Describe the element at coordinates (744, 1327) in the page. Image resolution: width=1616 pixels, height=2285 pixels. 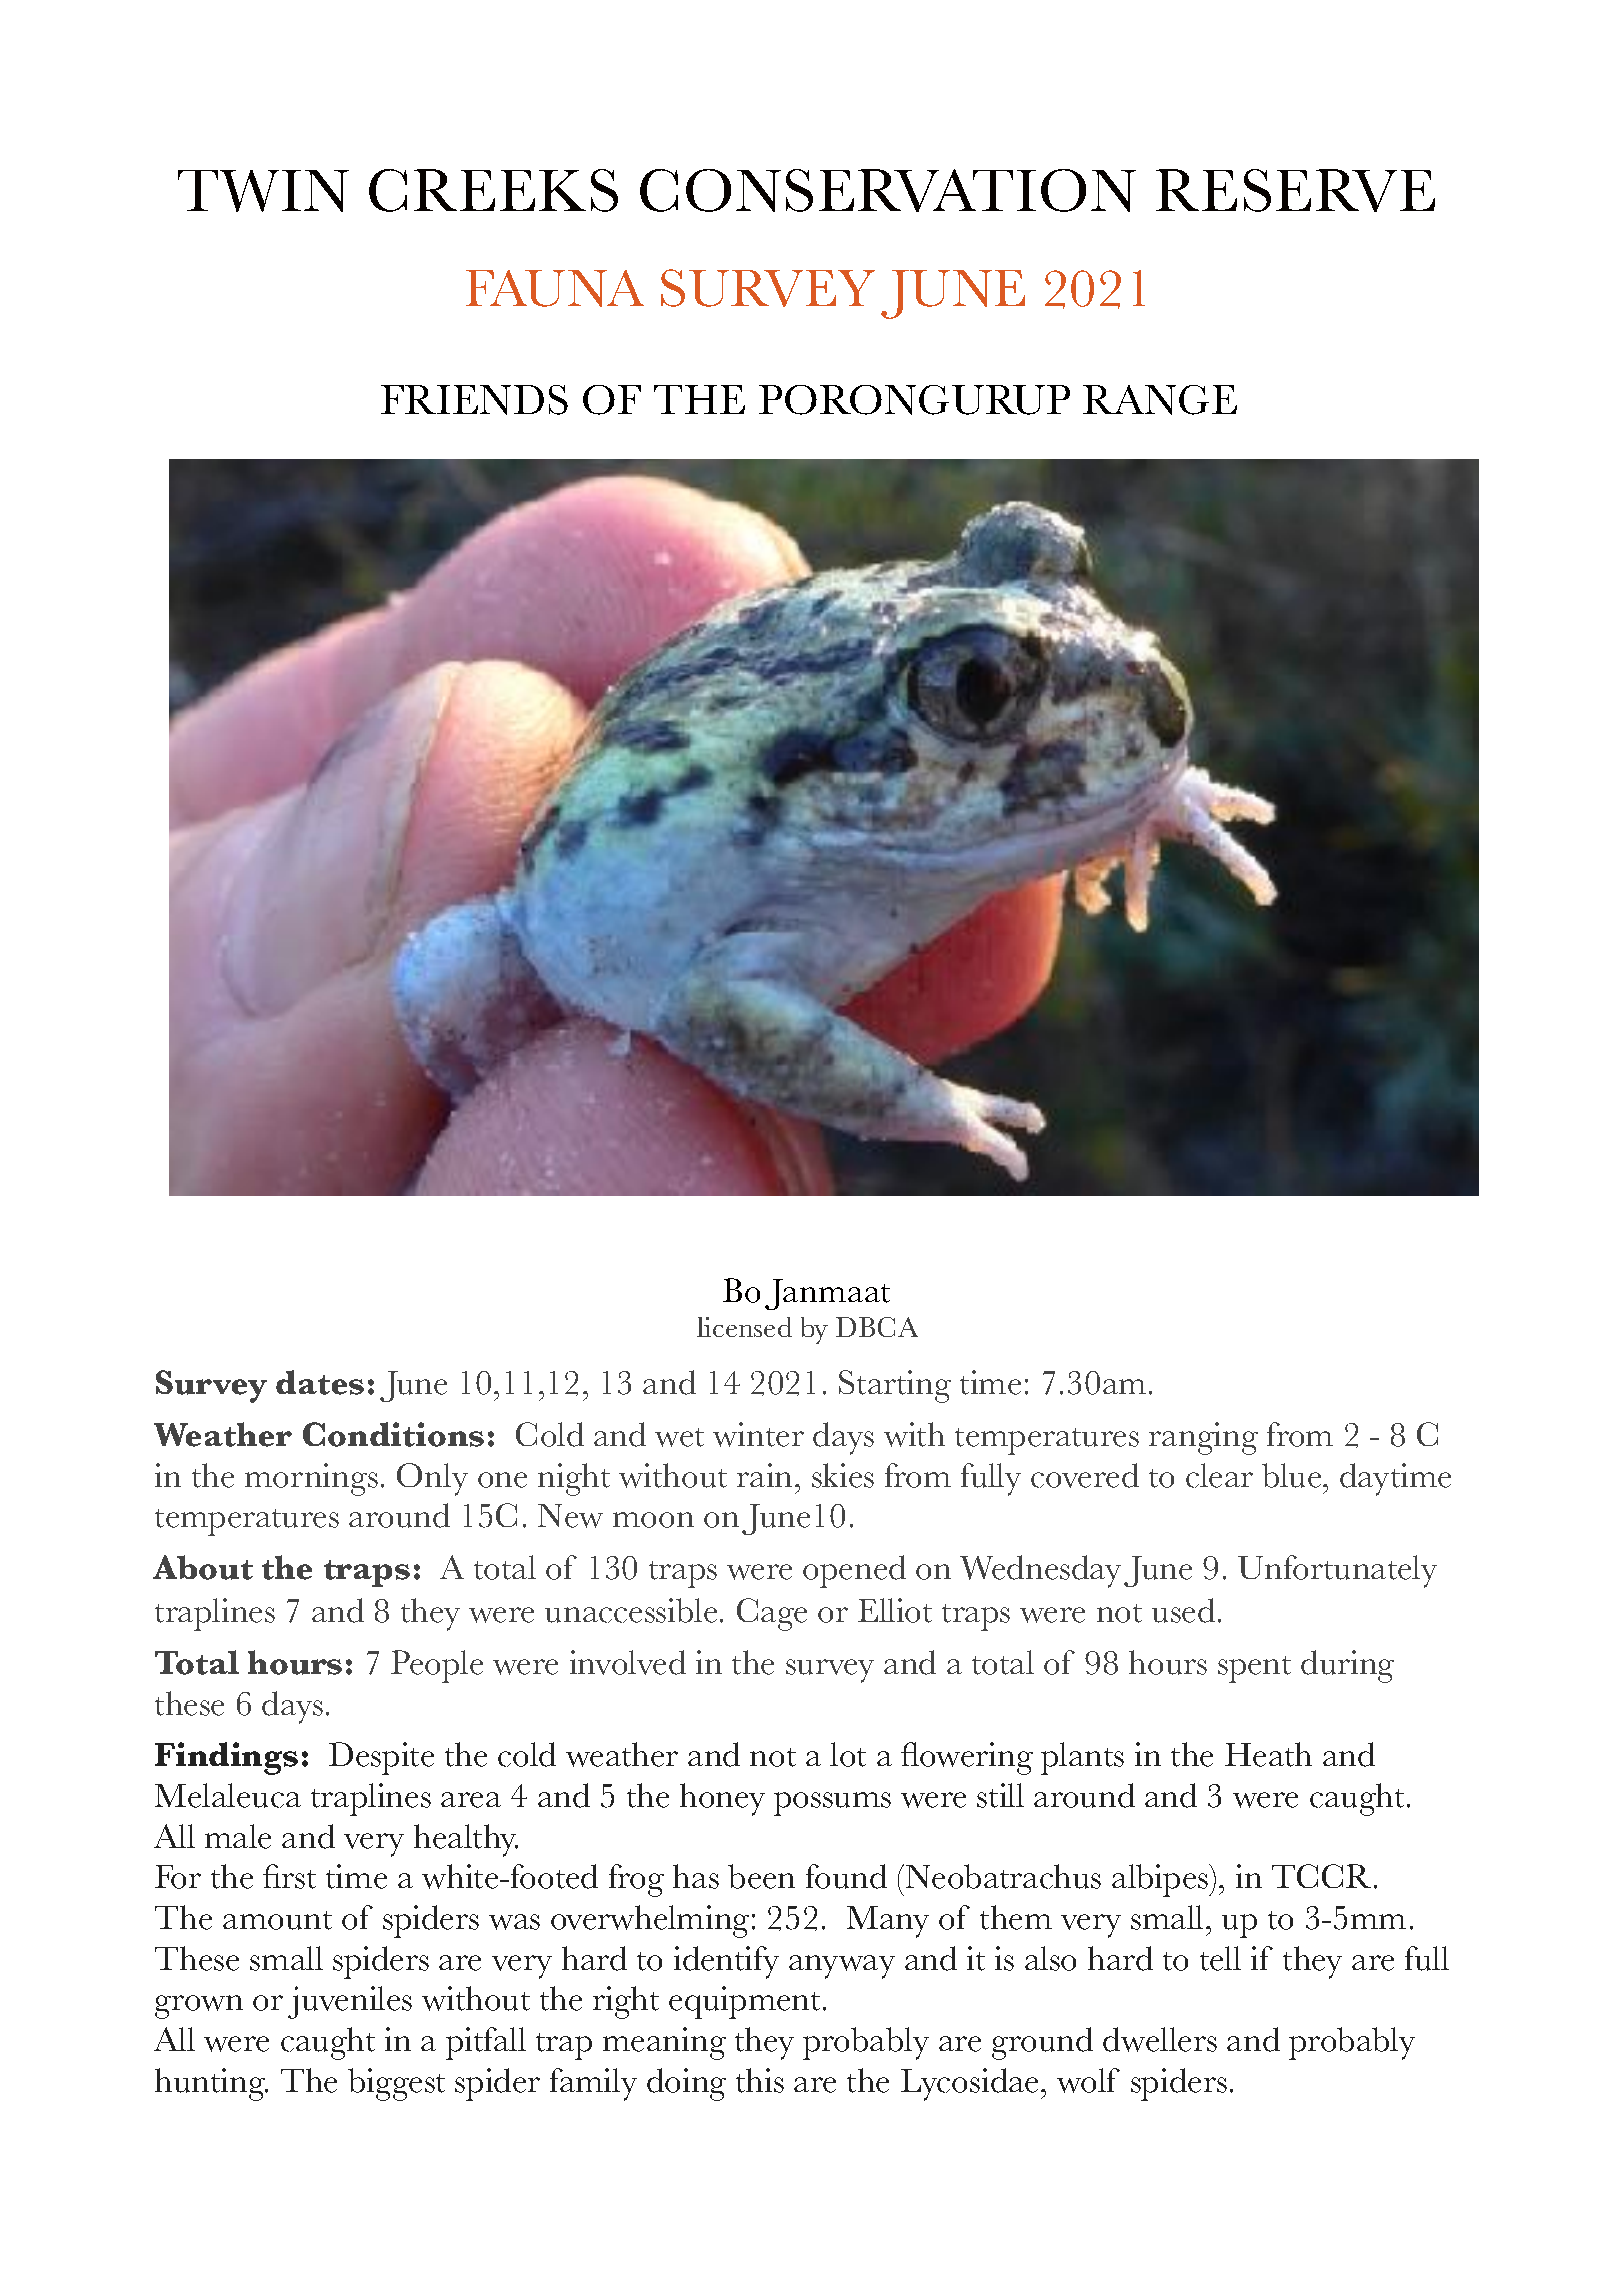
I see `licensed` at that location.
